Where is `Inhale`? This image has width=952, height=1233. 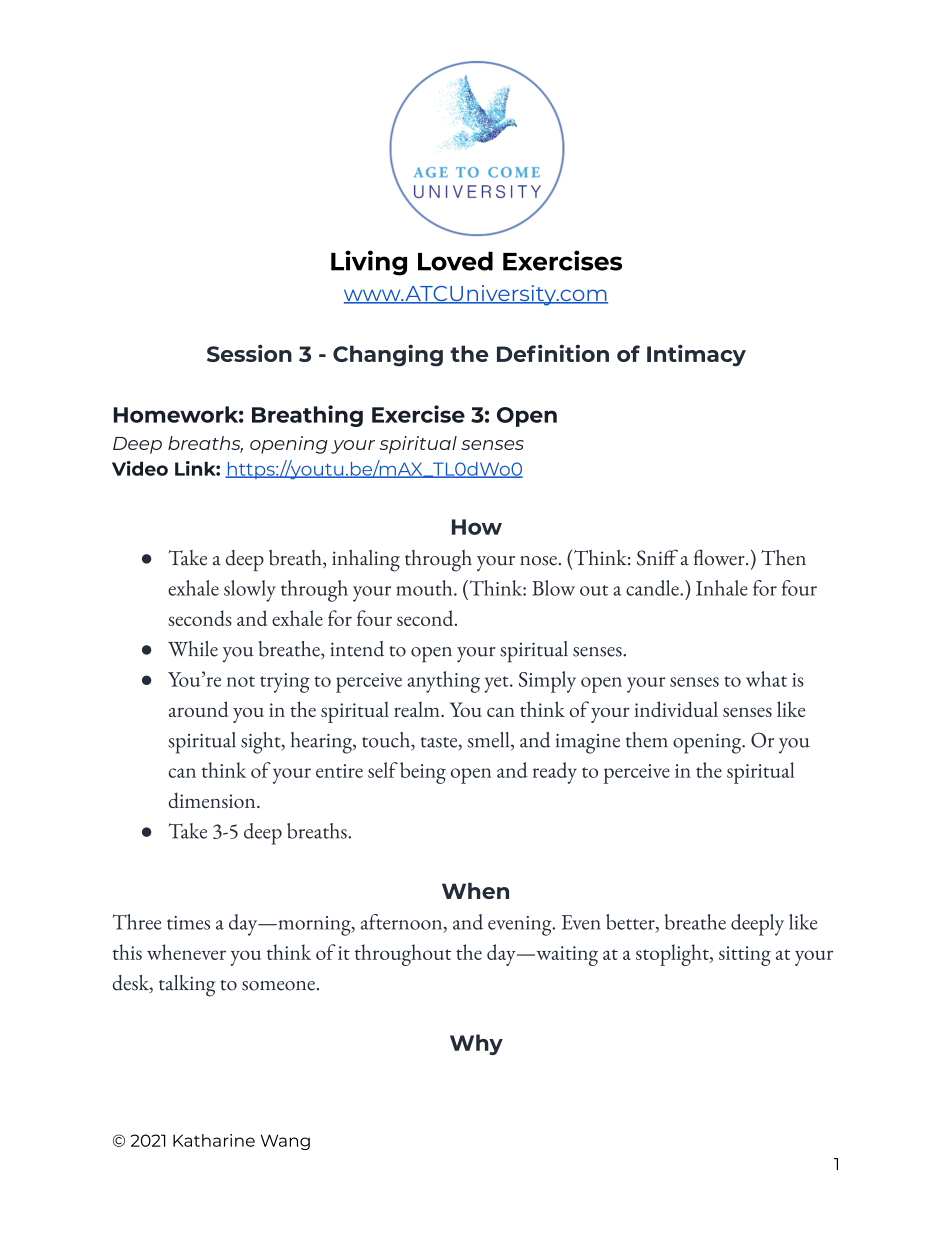
Inhale is located at coordinates (722, 588).
